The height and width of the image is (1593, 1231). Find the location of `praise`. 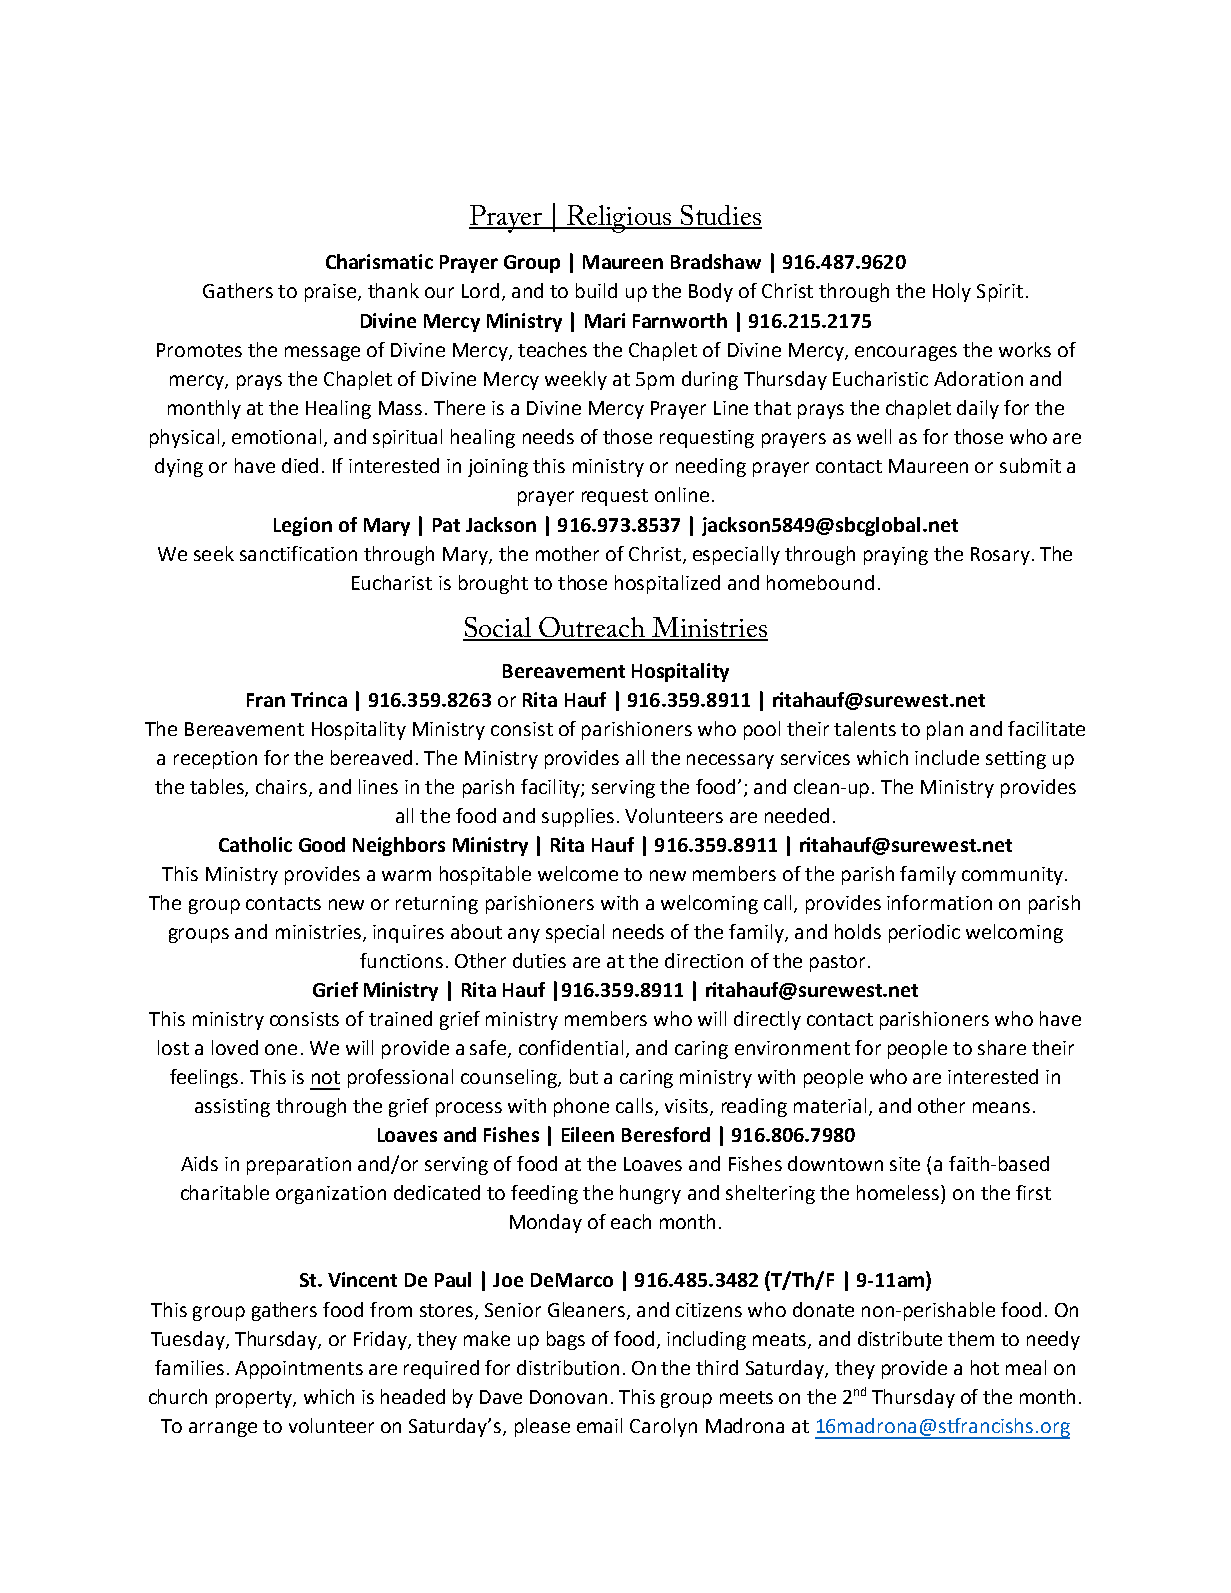

praise is located at coordinates (332, 293).
